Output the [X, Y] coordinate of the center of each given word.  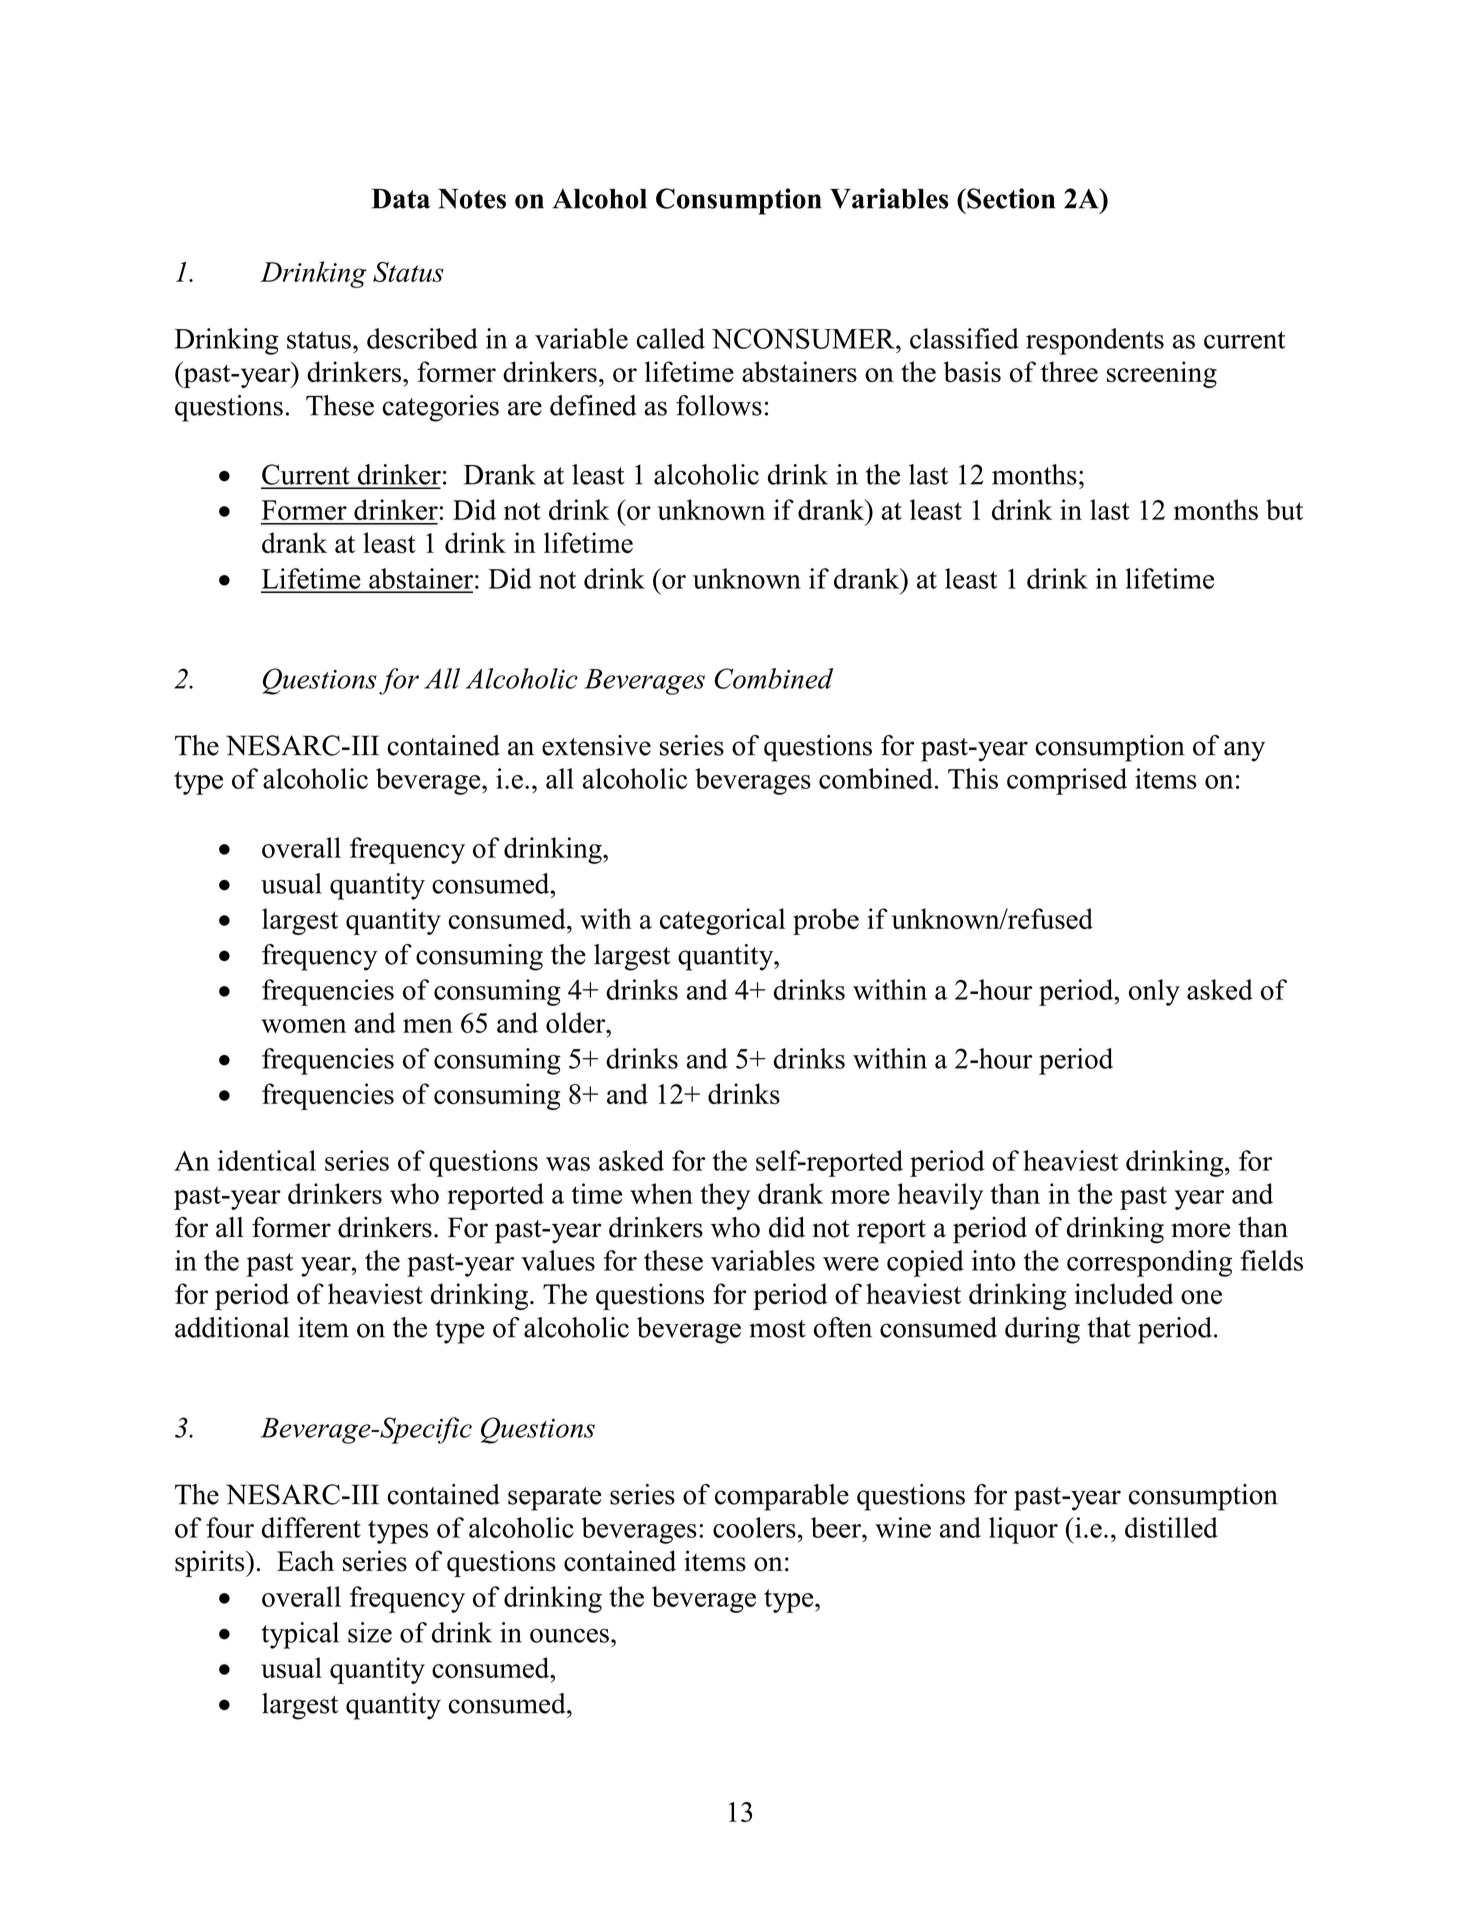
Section [1010, 198]
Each [305, 1561]
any [1244, 751]
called [670, 338]
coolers [754, 1527]
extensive [596, 745]
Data [400, 198]
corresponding [1149, 1263]
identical [267, 1160]
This [973, 778]
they [725, 1196]
